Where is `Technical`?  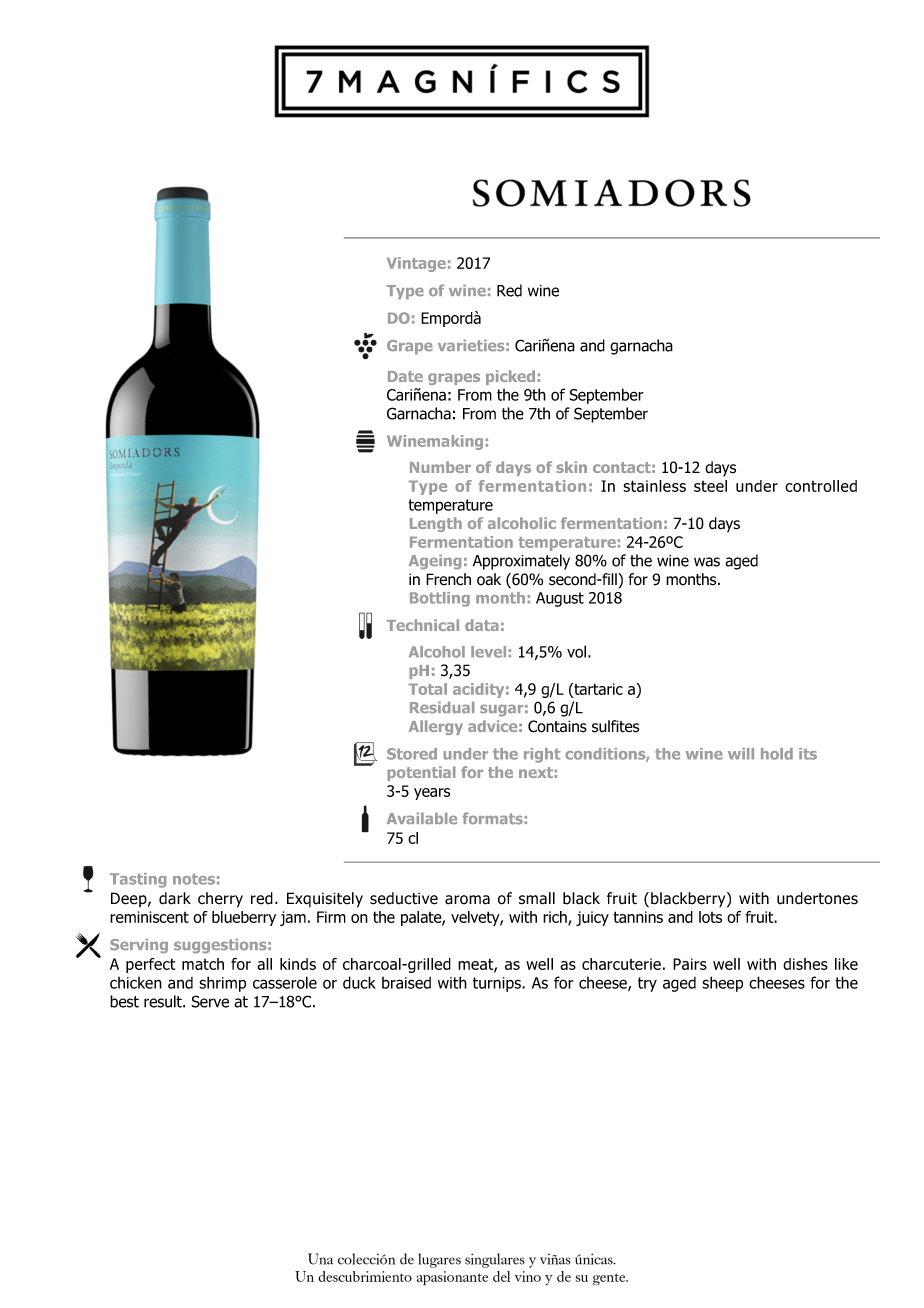
Technical is located at coordinates (422, 625).
